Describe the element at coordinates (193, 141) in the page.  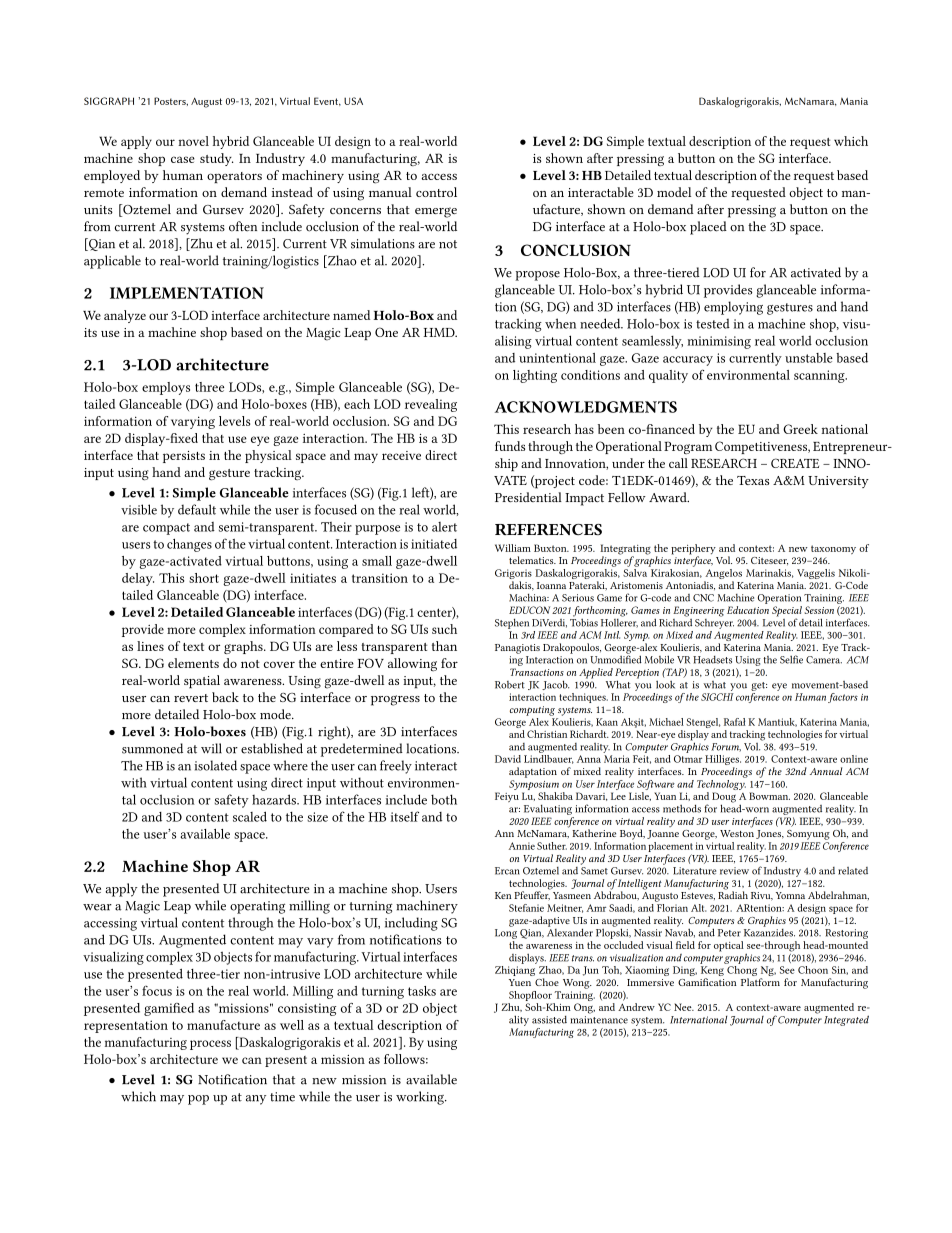
I see `novel` at that location.
